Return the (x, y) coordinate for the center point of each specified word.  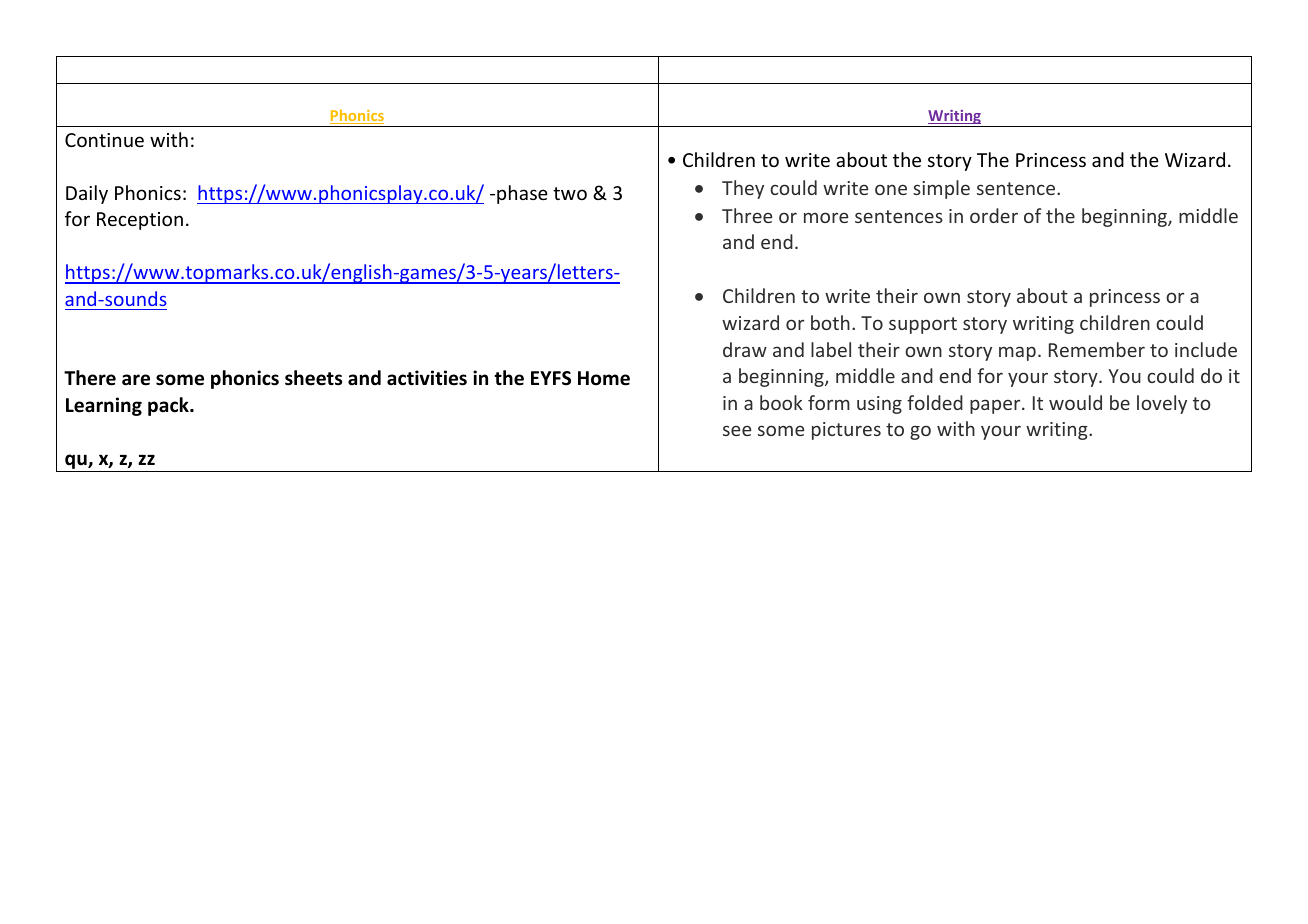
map (1017, 353)
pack (169, 406)
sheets (313, 378)
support (923, 325)
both (830, 322)
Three (747, 215)
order (994, 215)
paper (996, 406)
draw (745, 349)
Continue (104, 140)
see (737, 430)
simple (941, 189)
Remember (1097, 349)
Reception (140, 221)
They (743, 189)
